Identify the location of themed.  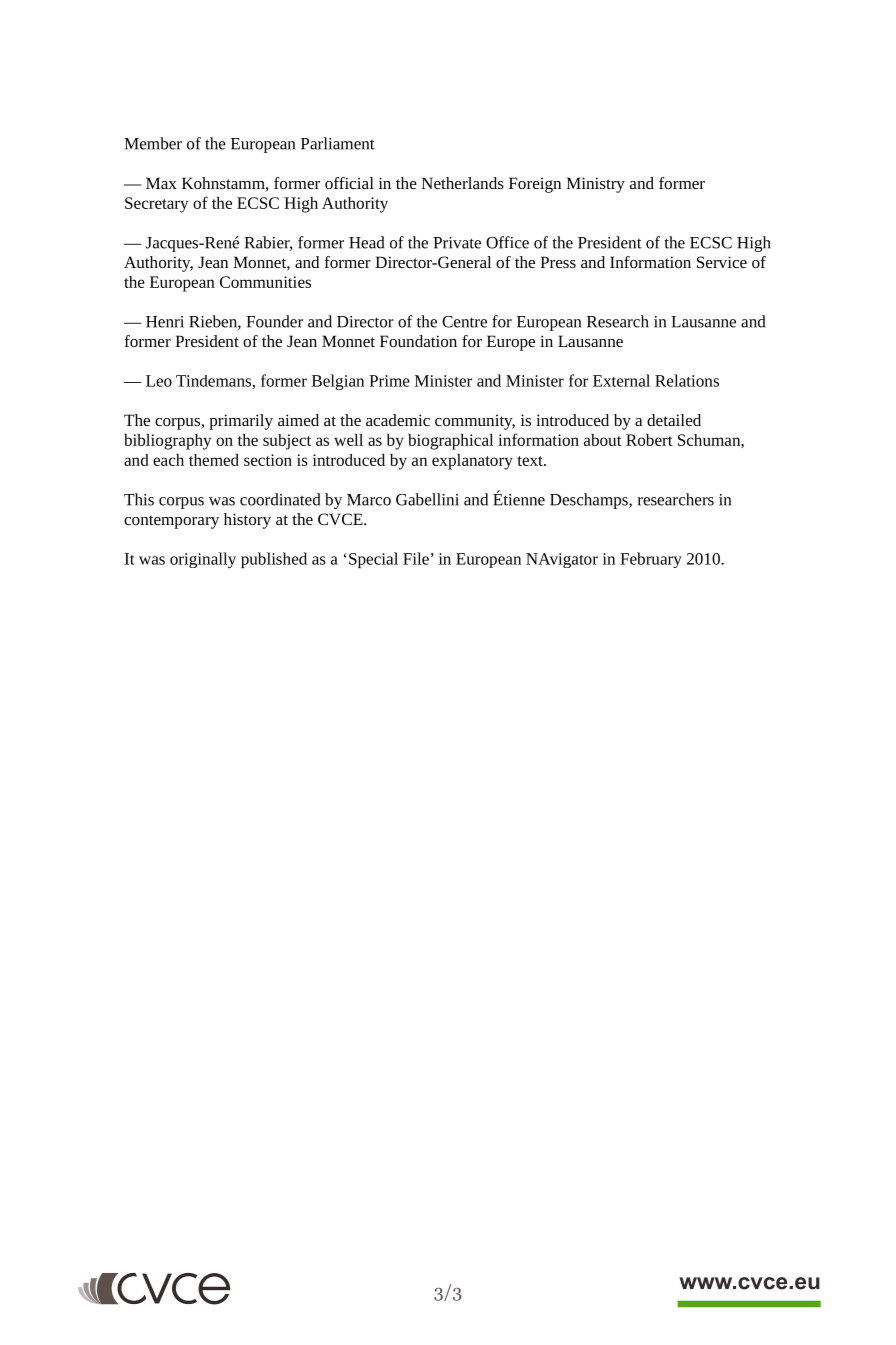
(214, 460).
